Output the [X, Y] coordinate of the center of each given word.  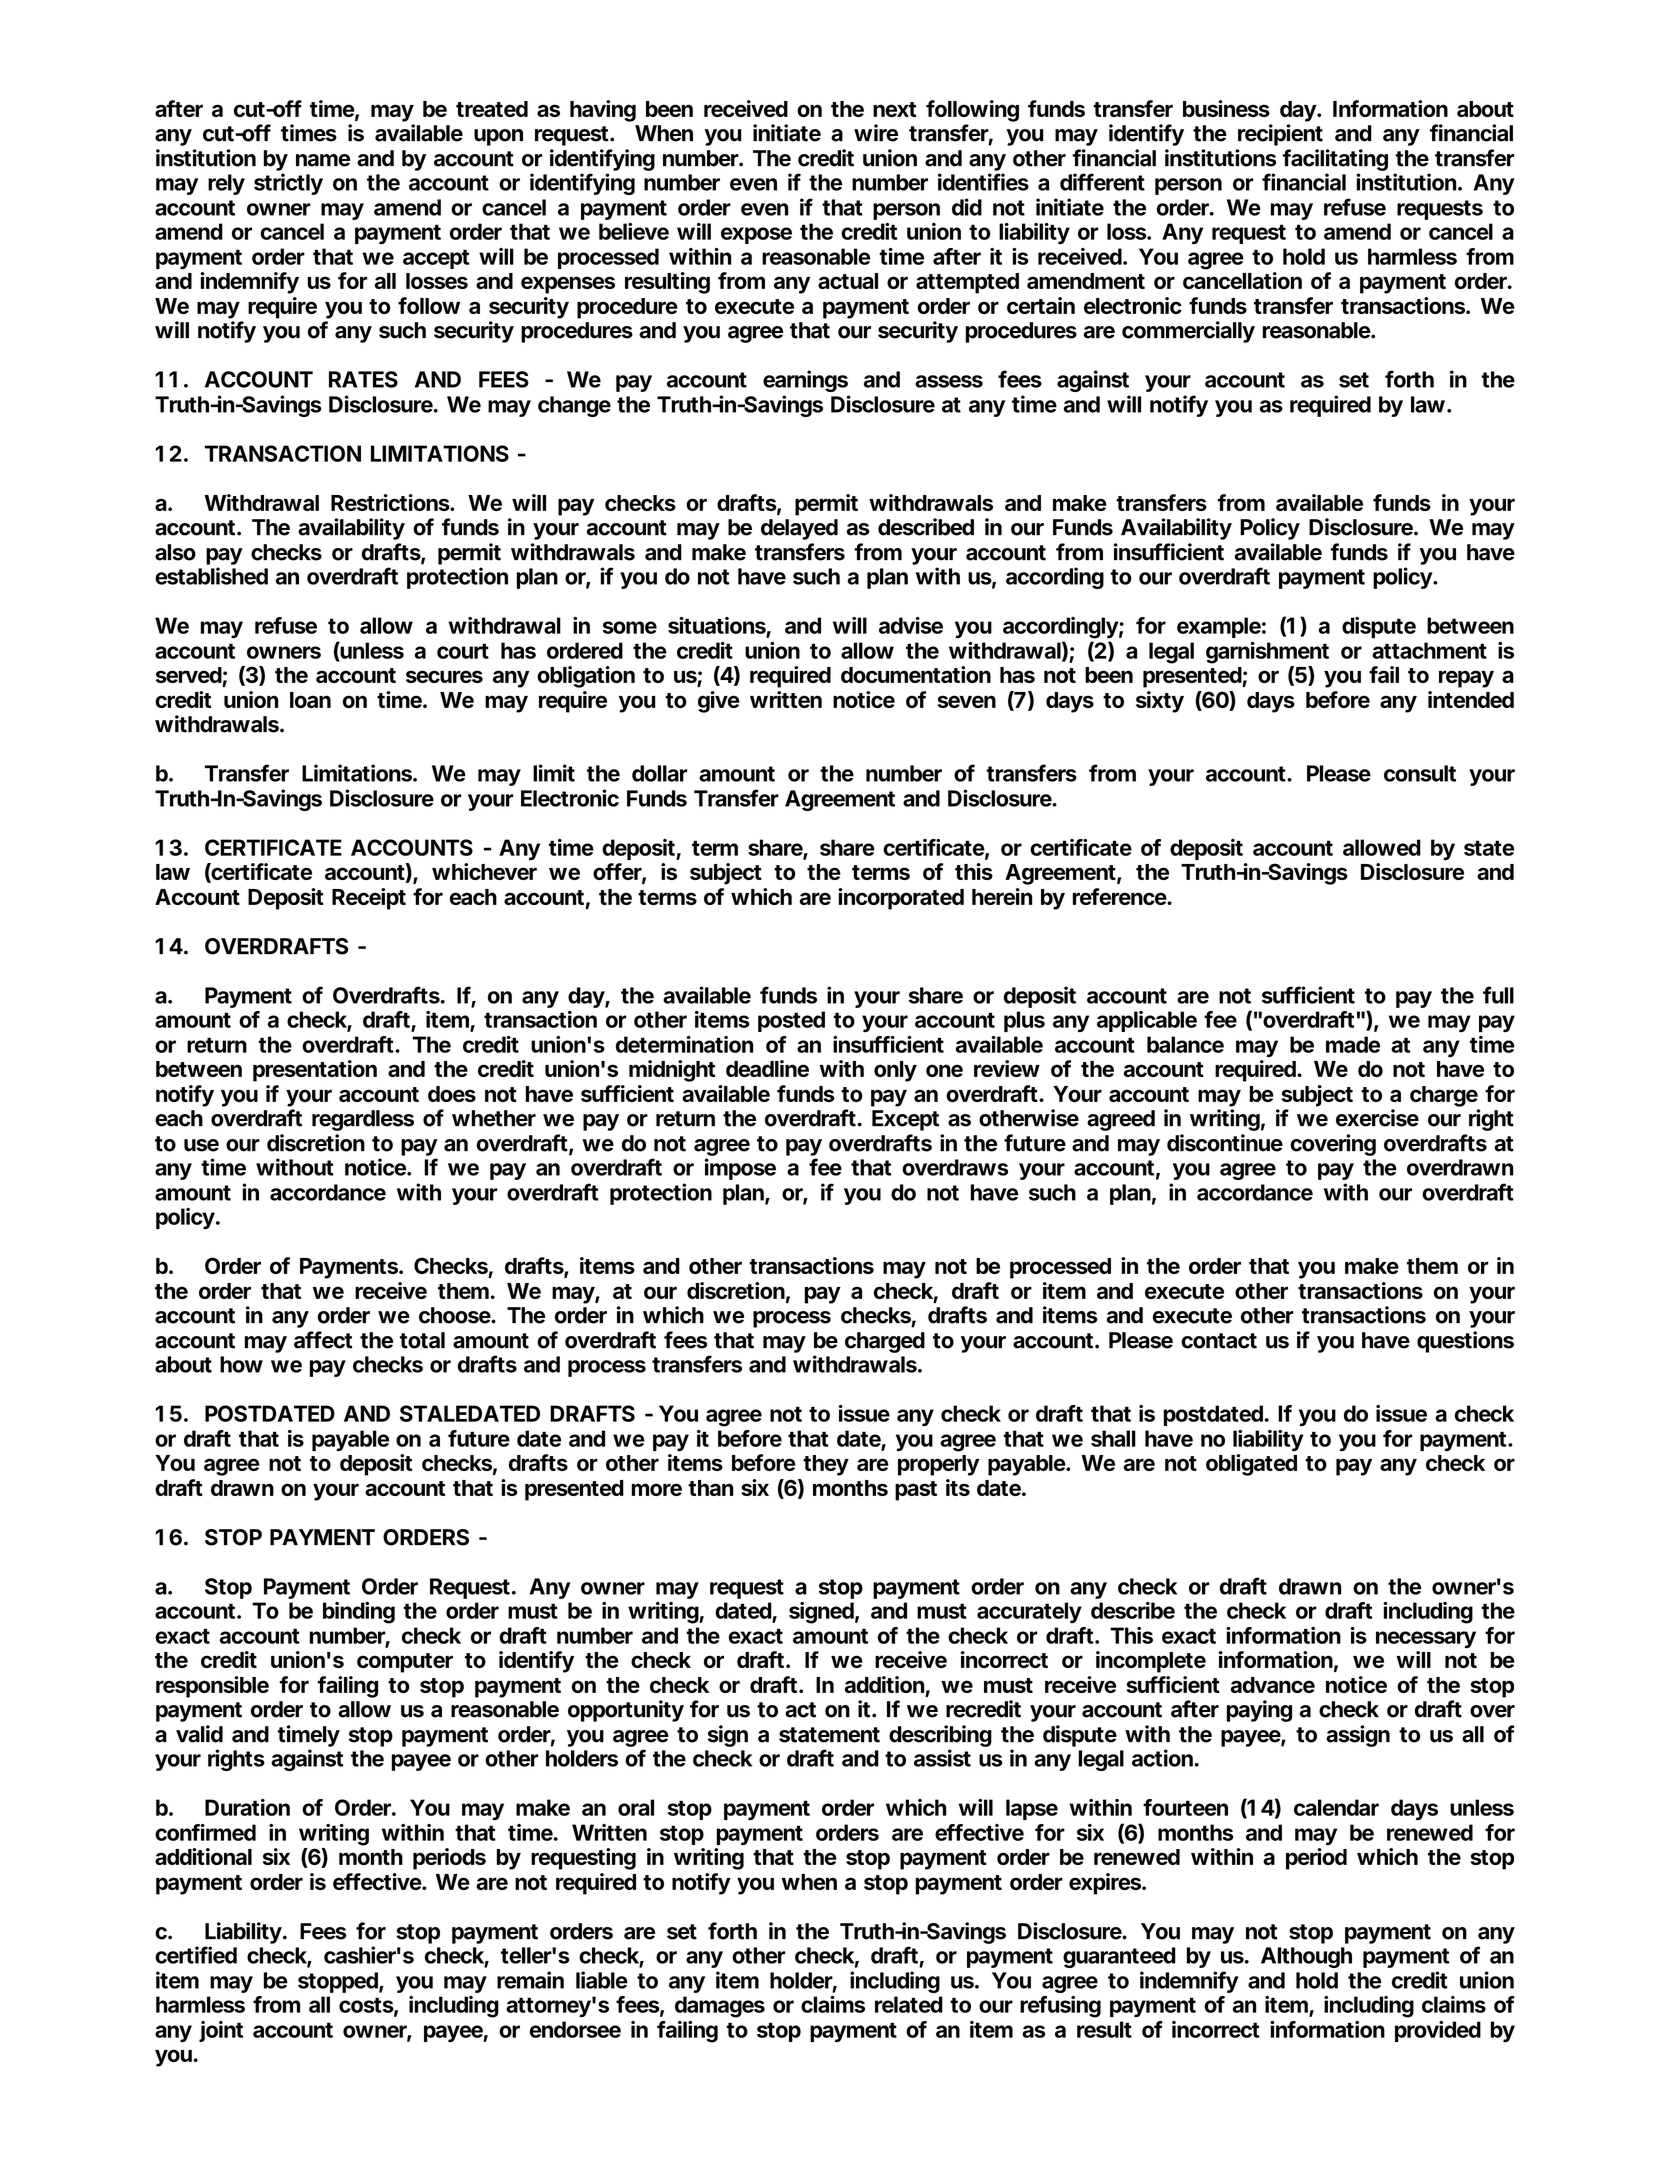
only [895, 1071]
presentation [315, 1071]
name [323, 160]
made [1353, 1044]
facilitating [1335, 161]
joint [221, 2031]
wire [876, 133]
